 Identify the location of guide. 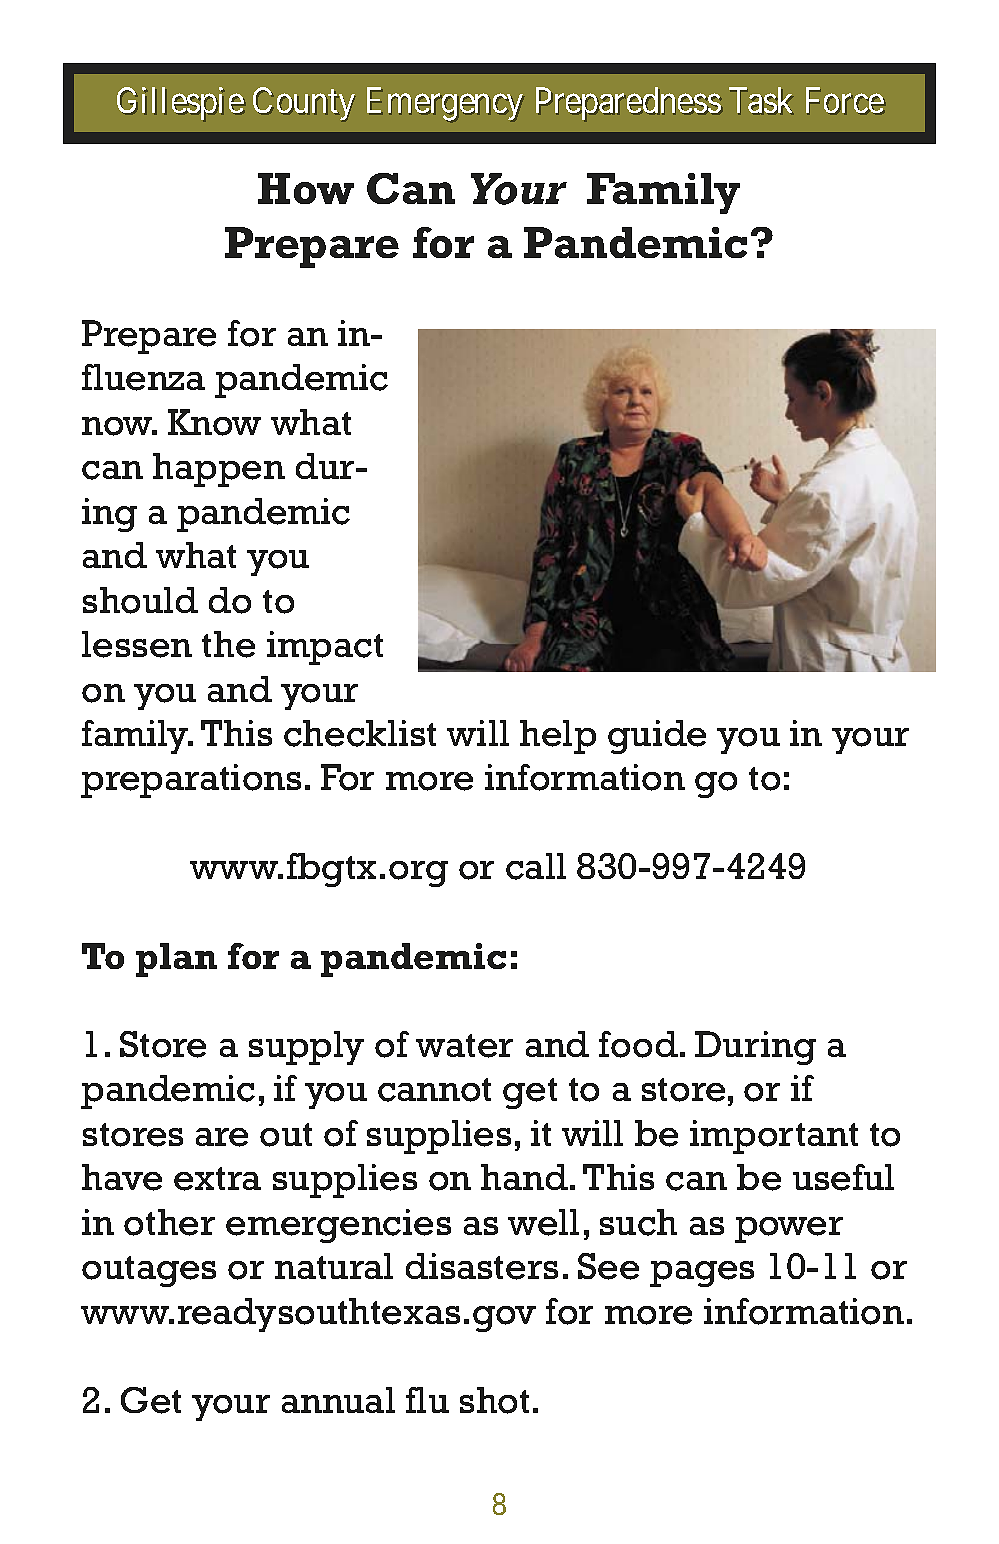
(657, 737).
